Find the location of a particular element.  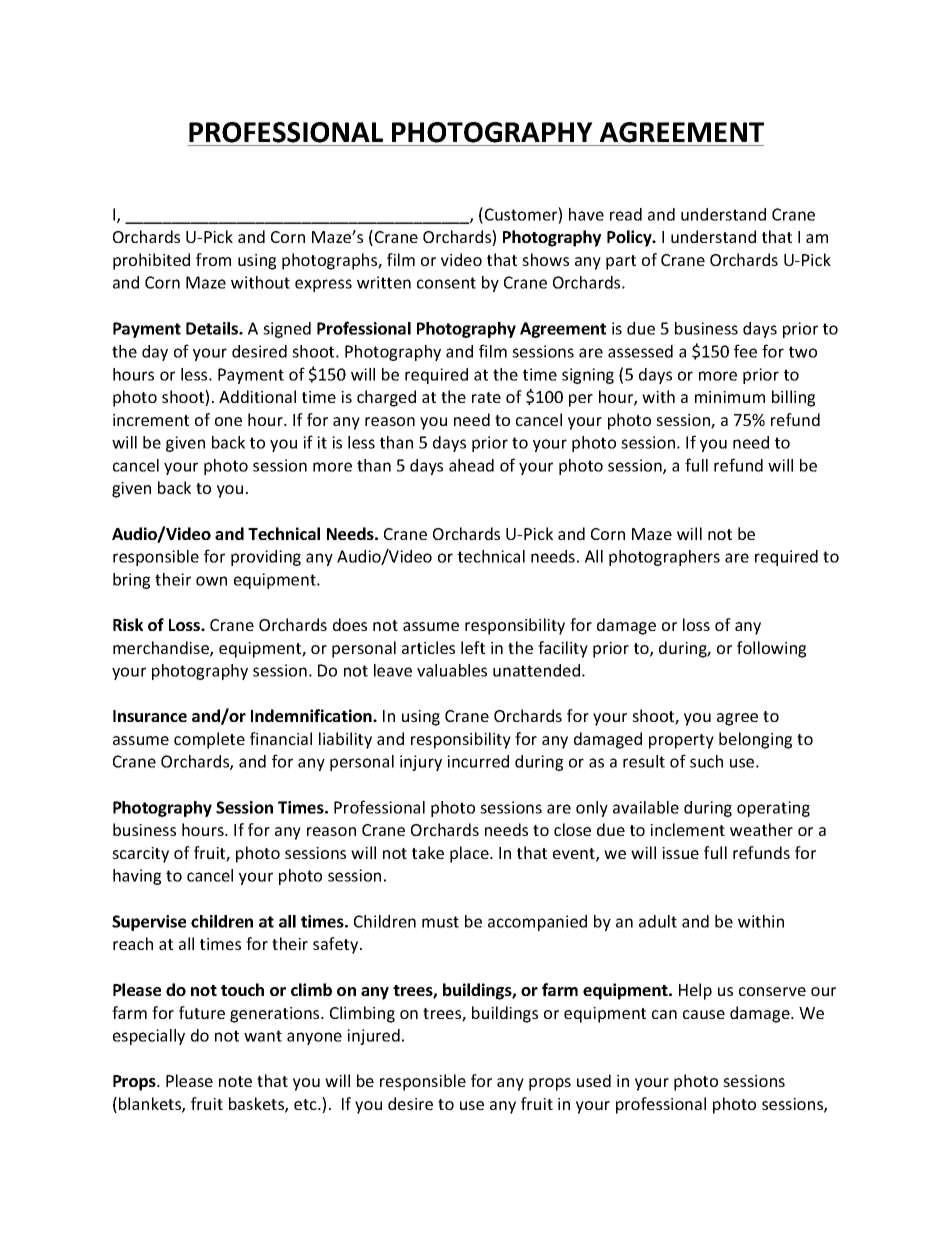

providing is located at coordinates (266, 558).
